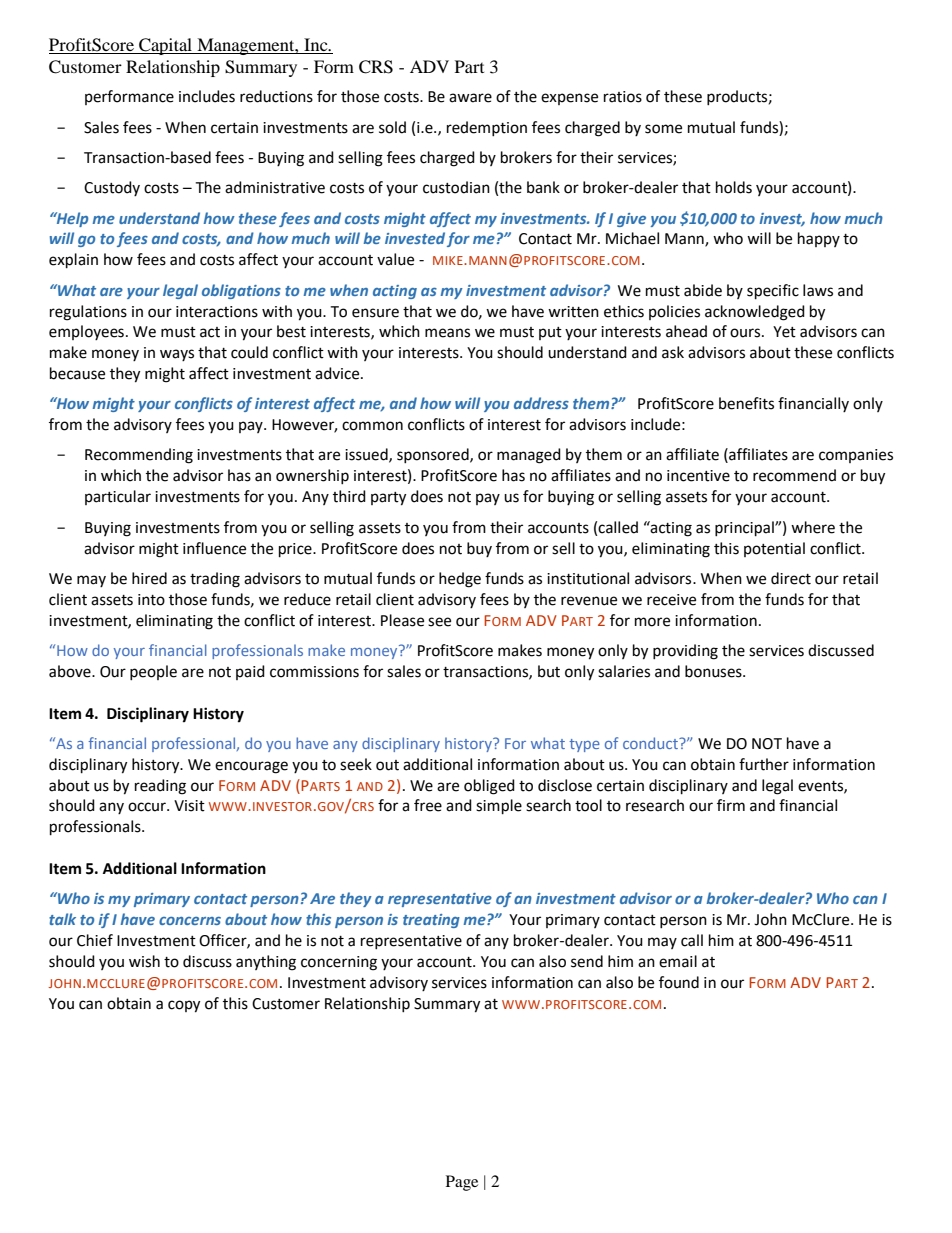 This screenshot has width=952, height=1233. What do you see at coordinates (151, 600) in the screenshot?
I see `into` at bounding box center [151, 600].
